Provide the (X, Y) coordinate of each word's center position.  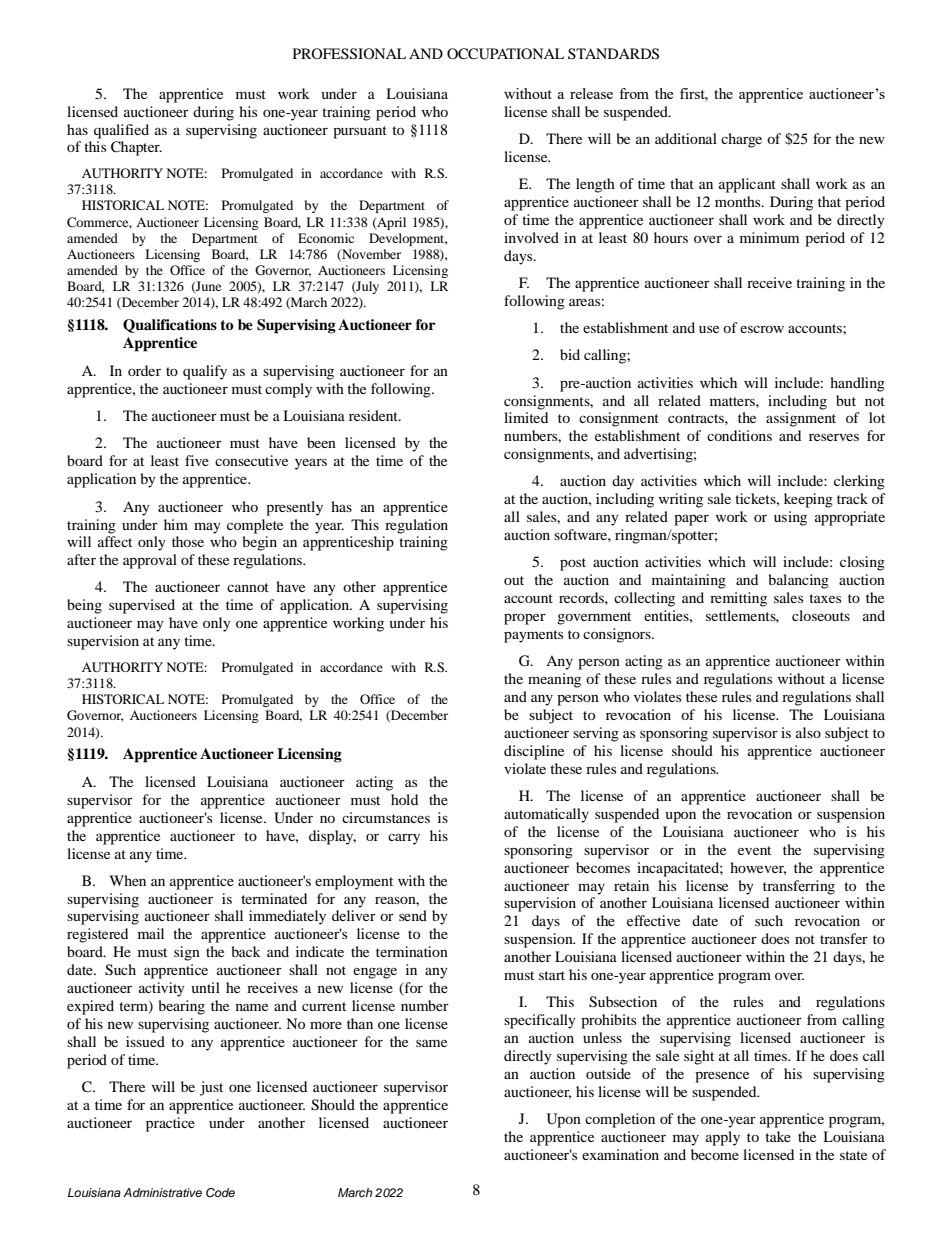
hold (404, 799)
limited (526, 417)
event (754, 850)
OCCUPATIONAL (505, 54)
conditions (739, 435)
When (127, 880)
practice (170, 1124)
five (197, 460)
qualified (121, 131)
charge (741, 140)
